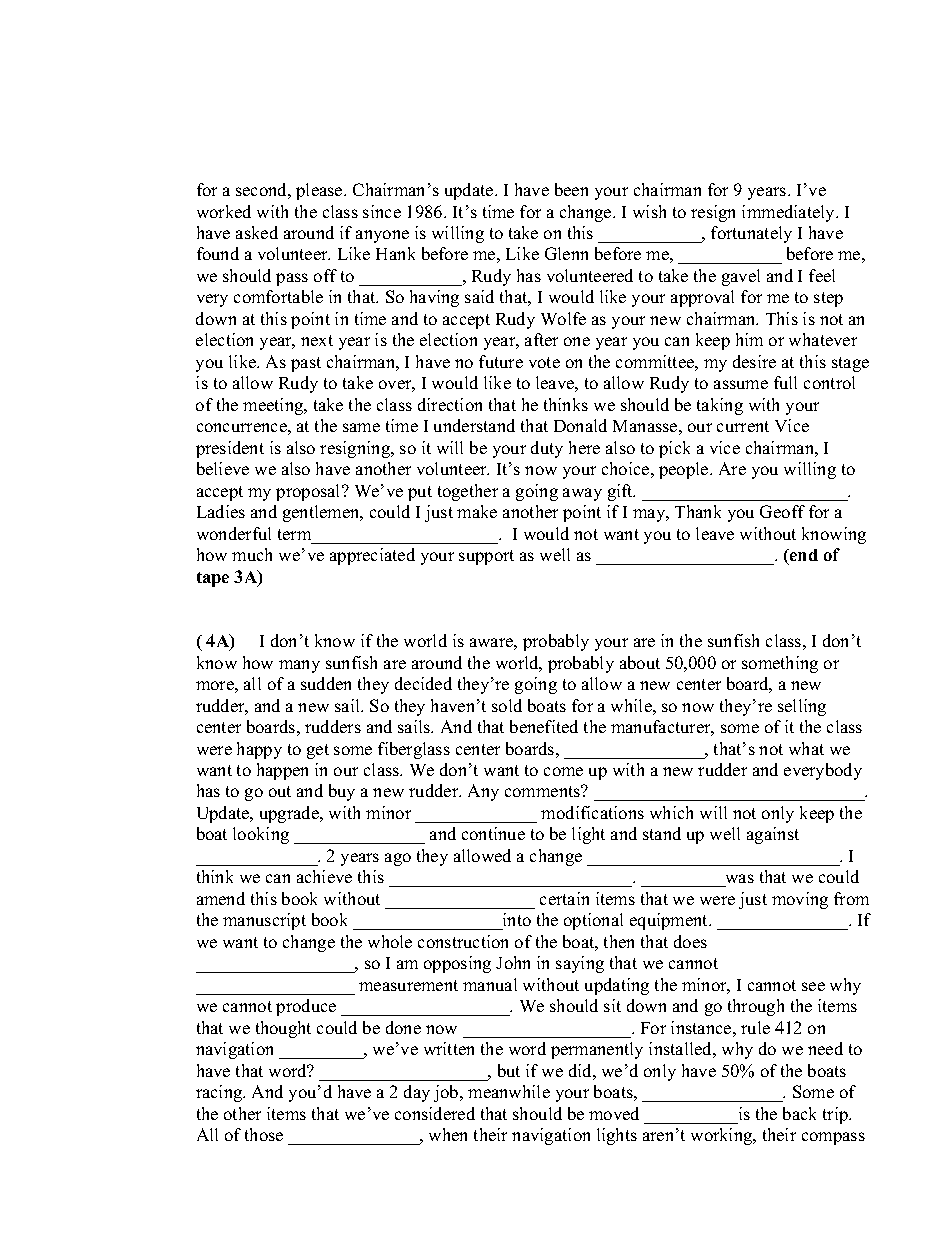 This screenshot has height=1233, width=952. What do you see at coordinates (257, 232) in the screenshot?
I see `asked` at bounding box center [257, 232].
